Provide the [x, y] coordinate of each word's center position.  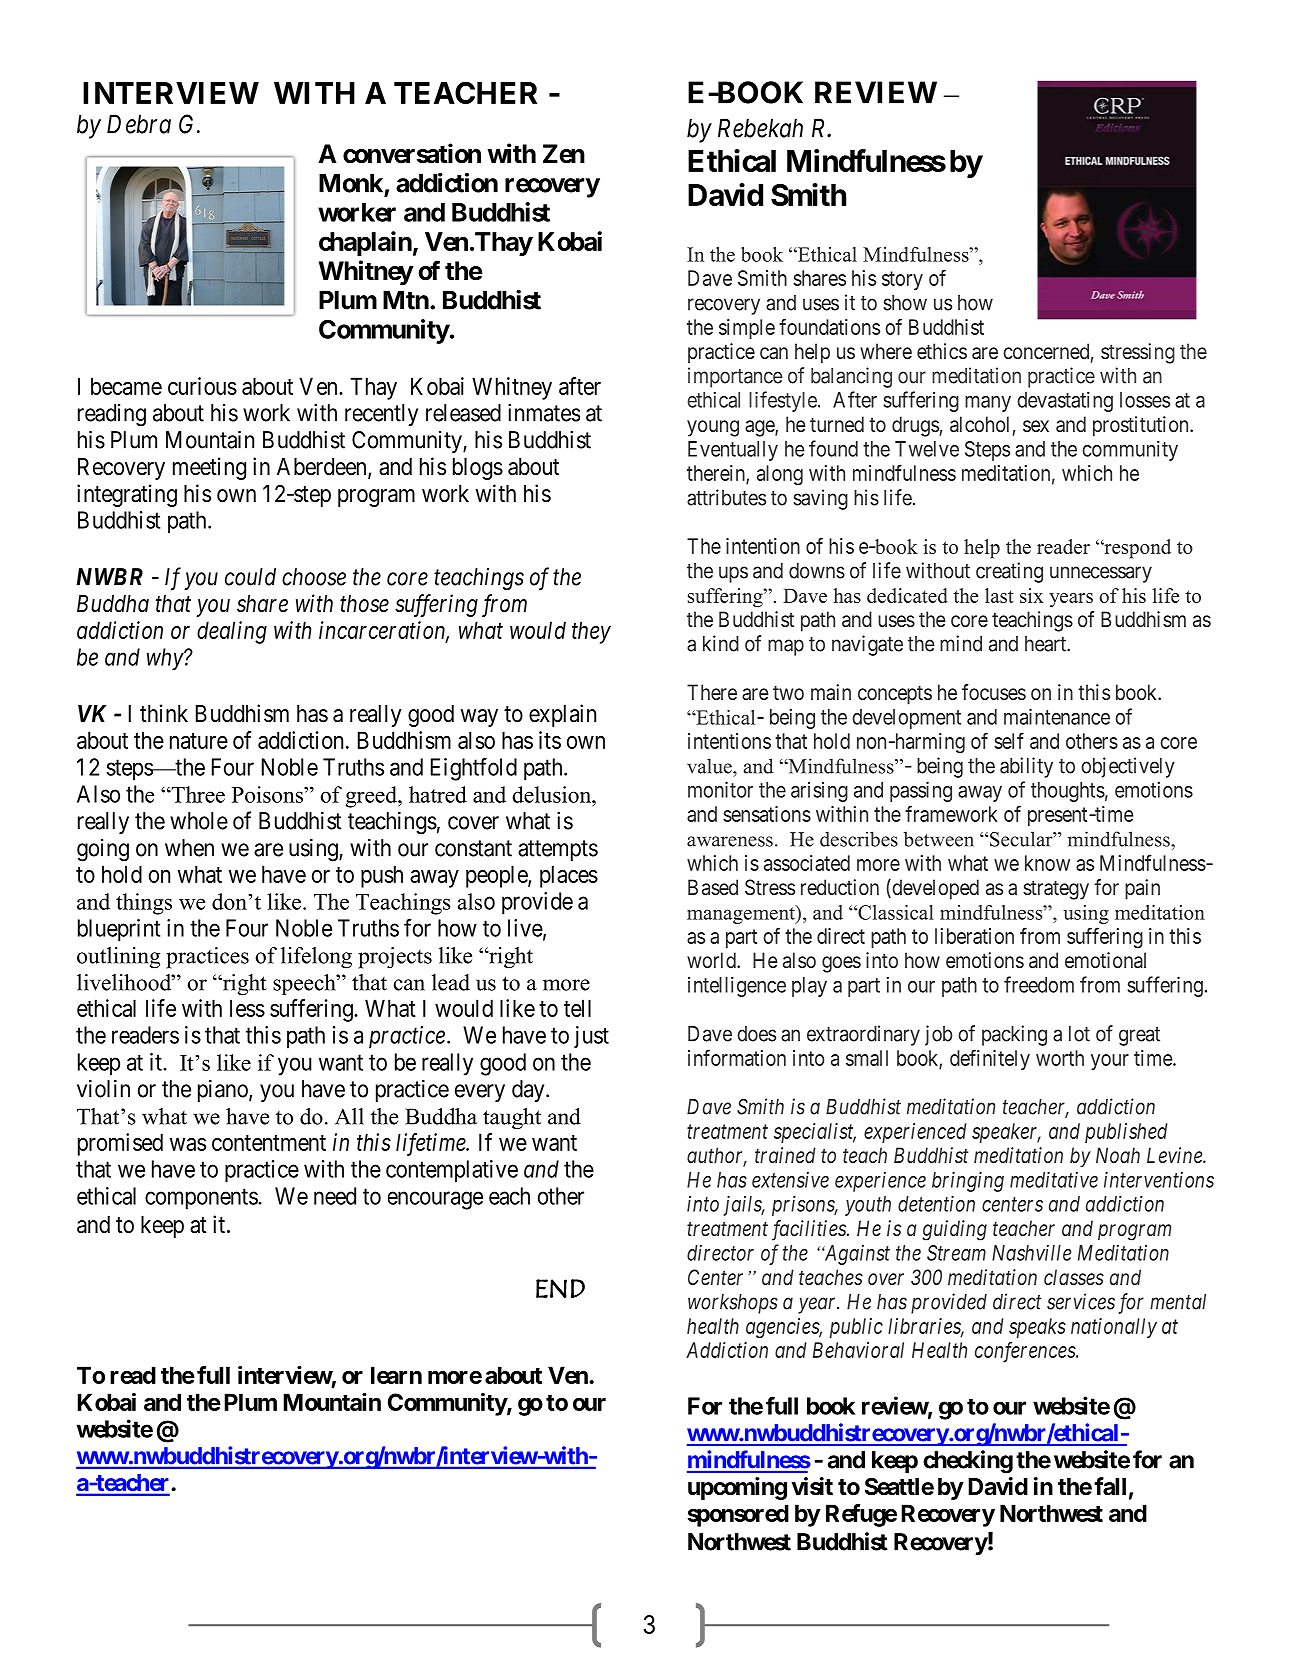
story [902, 280]
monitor [720, 789]
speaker [1006, 1133]
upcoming [737, 1488]
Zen [564, 154]
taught [512, 1119]
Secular [1022, 839]
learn [396, 1375]
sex [1036, 426]
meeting [209, 468]
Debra [139, 124]
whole [199, 821]
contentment [269, 1143]
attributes [726, 497]
